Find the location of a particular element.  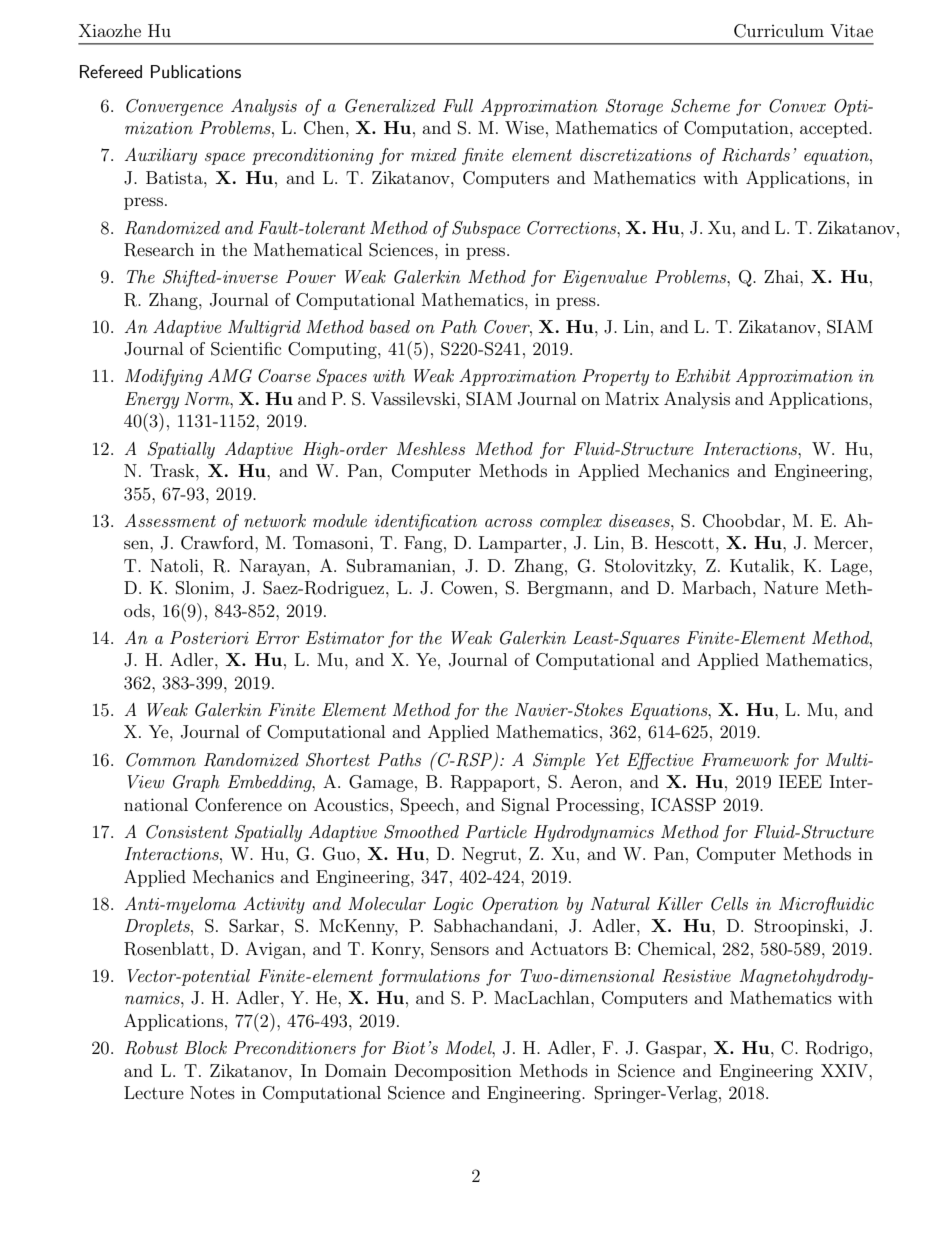

Nature is located at coordinates (791, 587).
